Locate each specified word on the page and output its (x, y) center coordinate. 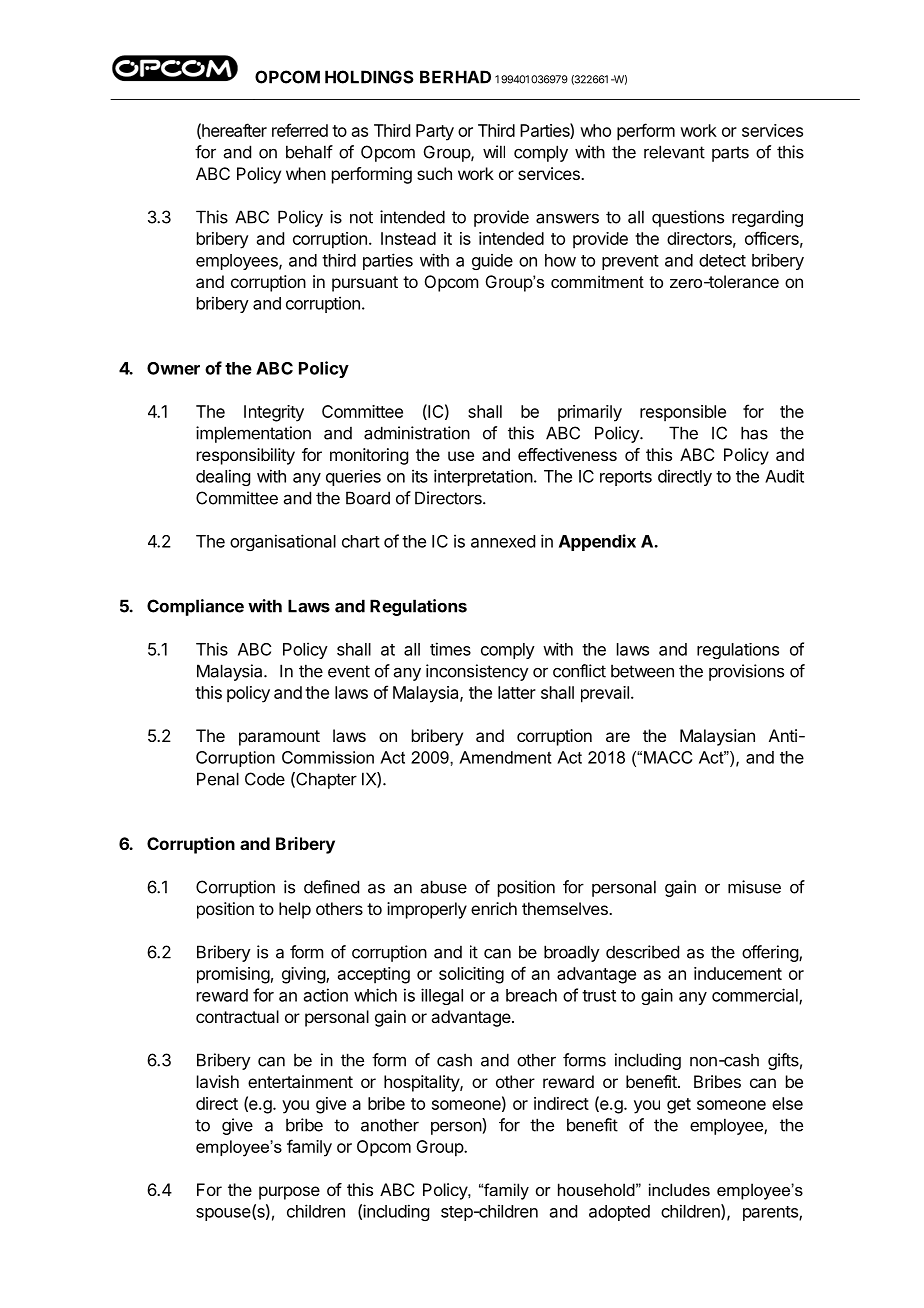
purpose (289, 1193)
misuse (754, 887)
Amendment (505, 757)
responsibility (246, 456)
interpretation (483, 477)
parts (730, 154)
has (754, 433)
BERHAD (455, 77)
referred (300, 130)
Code (265, 779)
